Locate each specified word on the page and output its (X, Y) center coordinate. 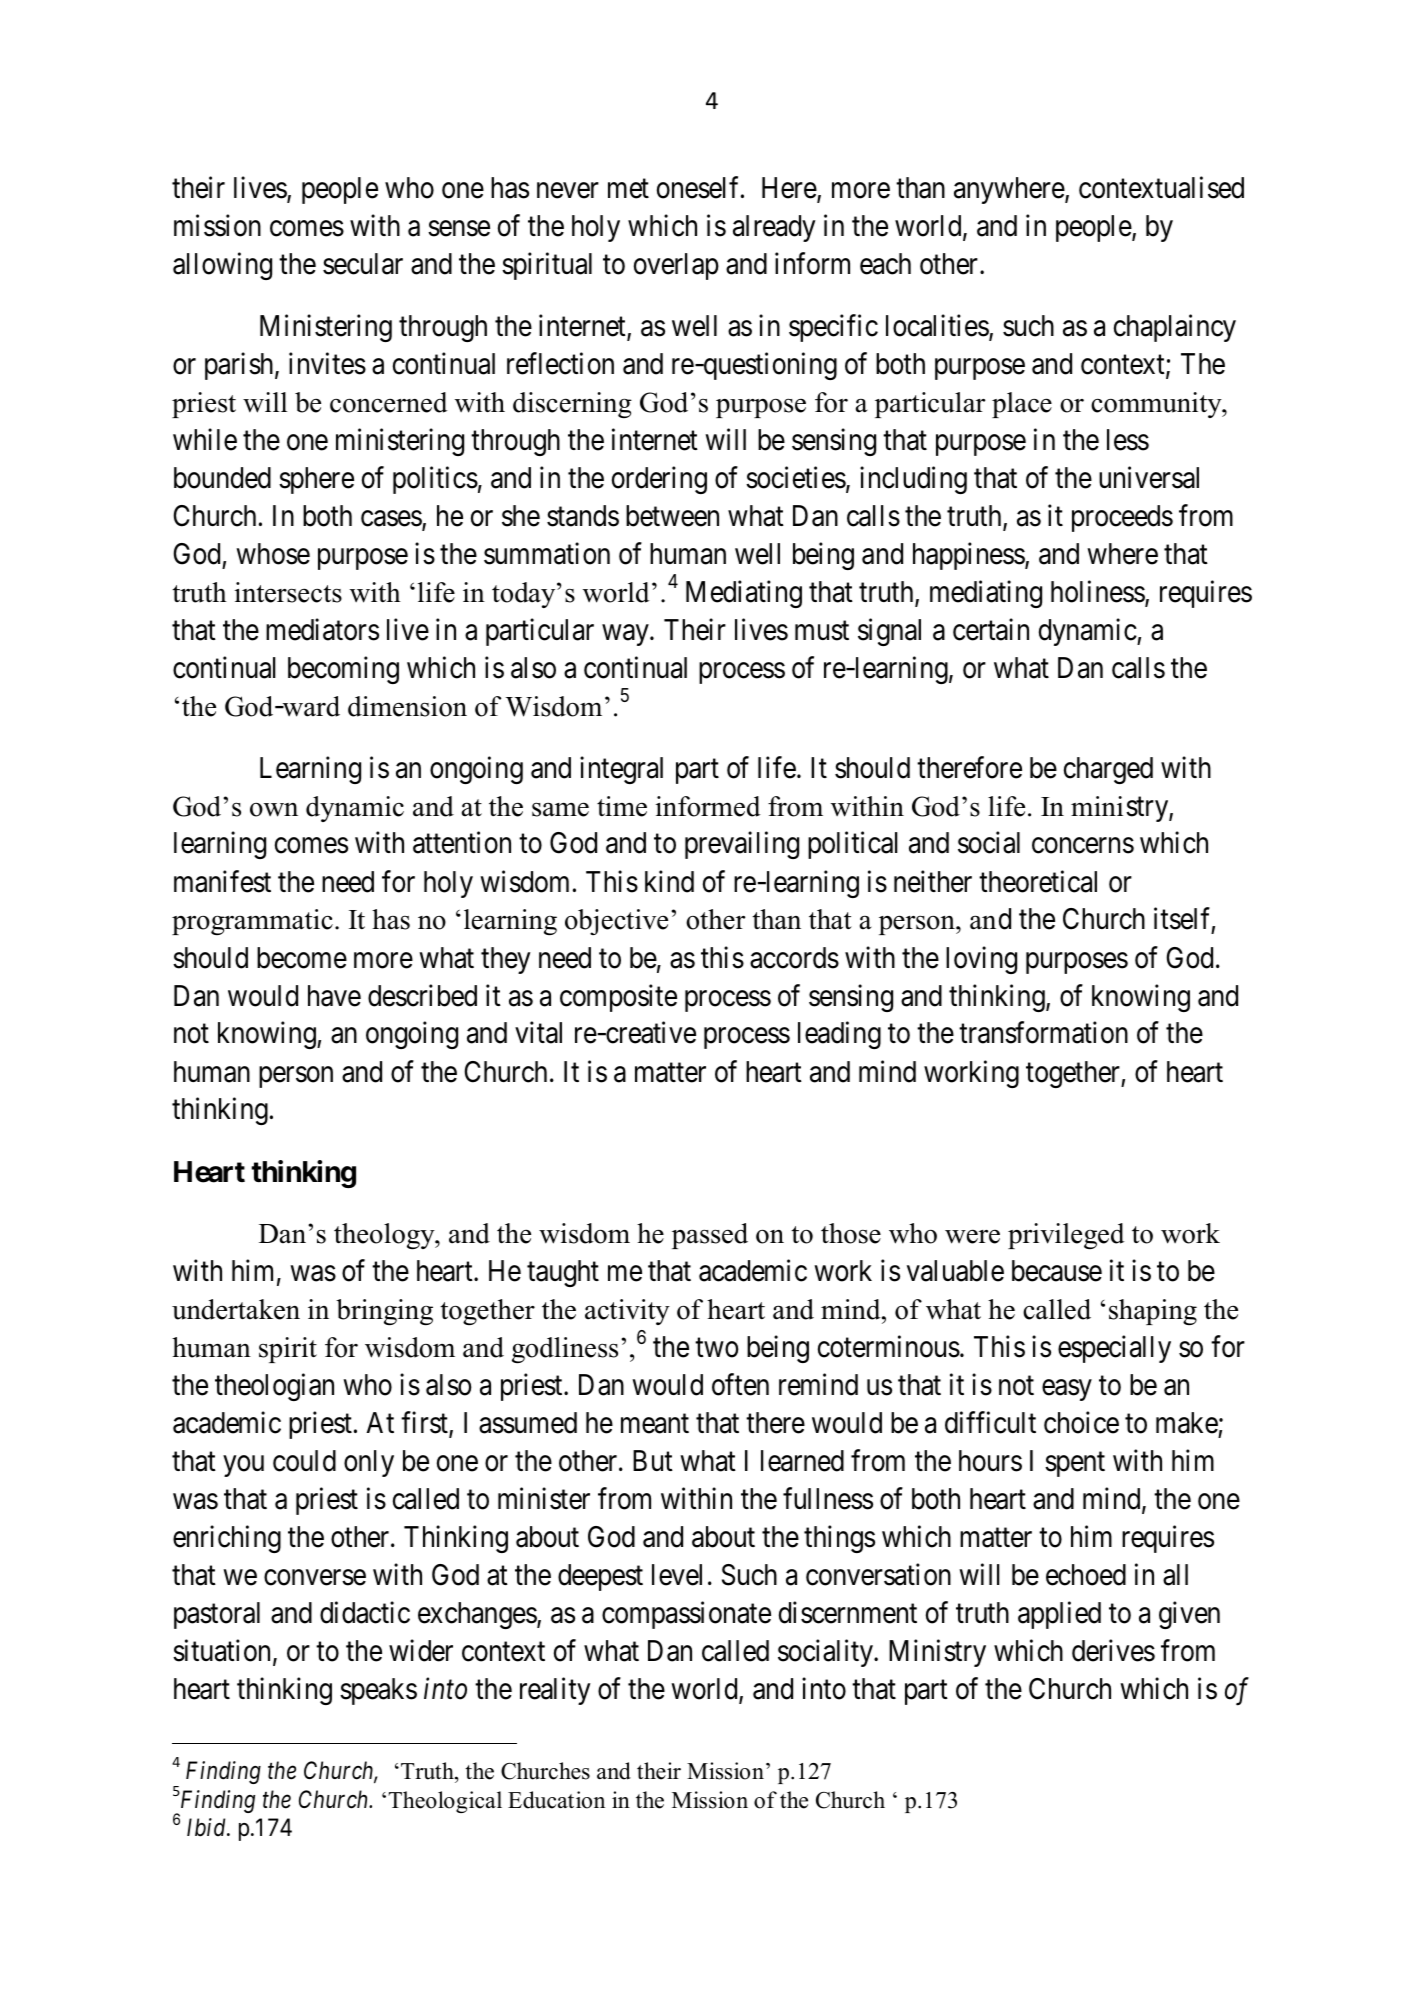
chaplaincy (1175, 328)
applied (1059, 1615)
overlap (676, 266)
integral (621, 770)
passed (710, 1236)
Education (556, 1800)
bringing (384, 1312)
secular (363, 264)
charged (1108, 770)
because (1057, 1271)
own (274, 810)
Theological (445, 1802)
